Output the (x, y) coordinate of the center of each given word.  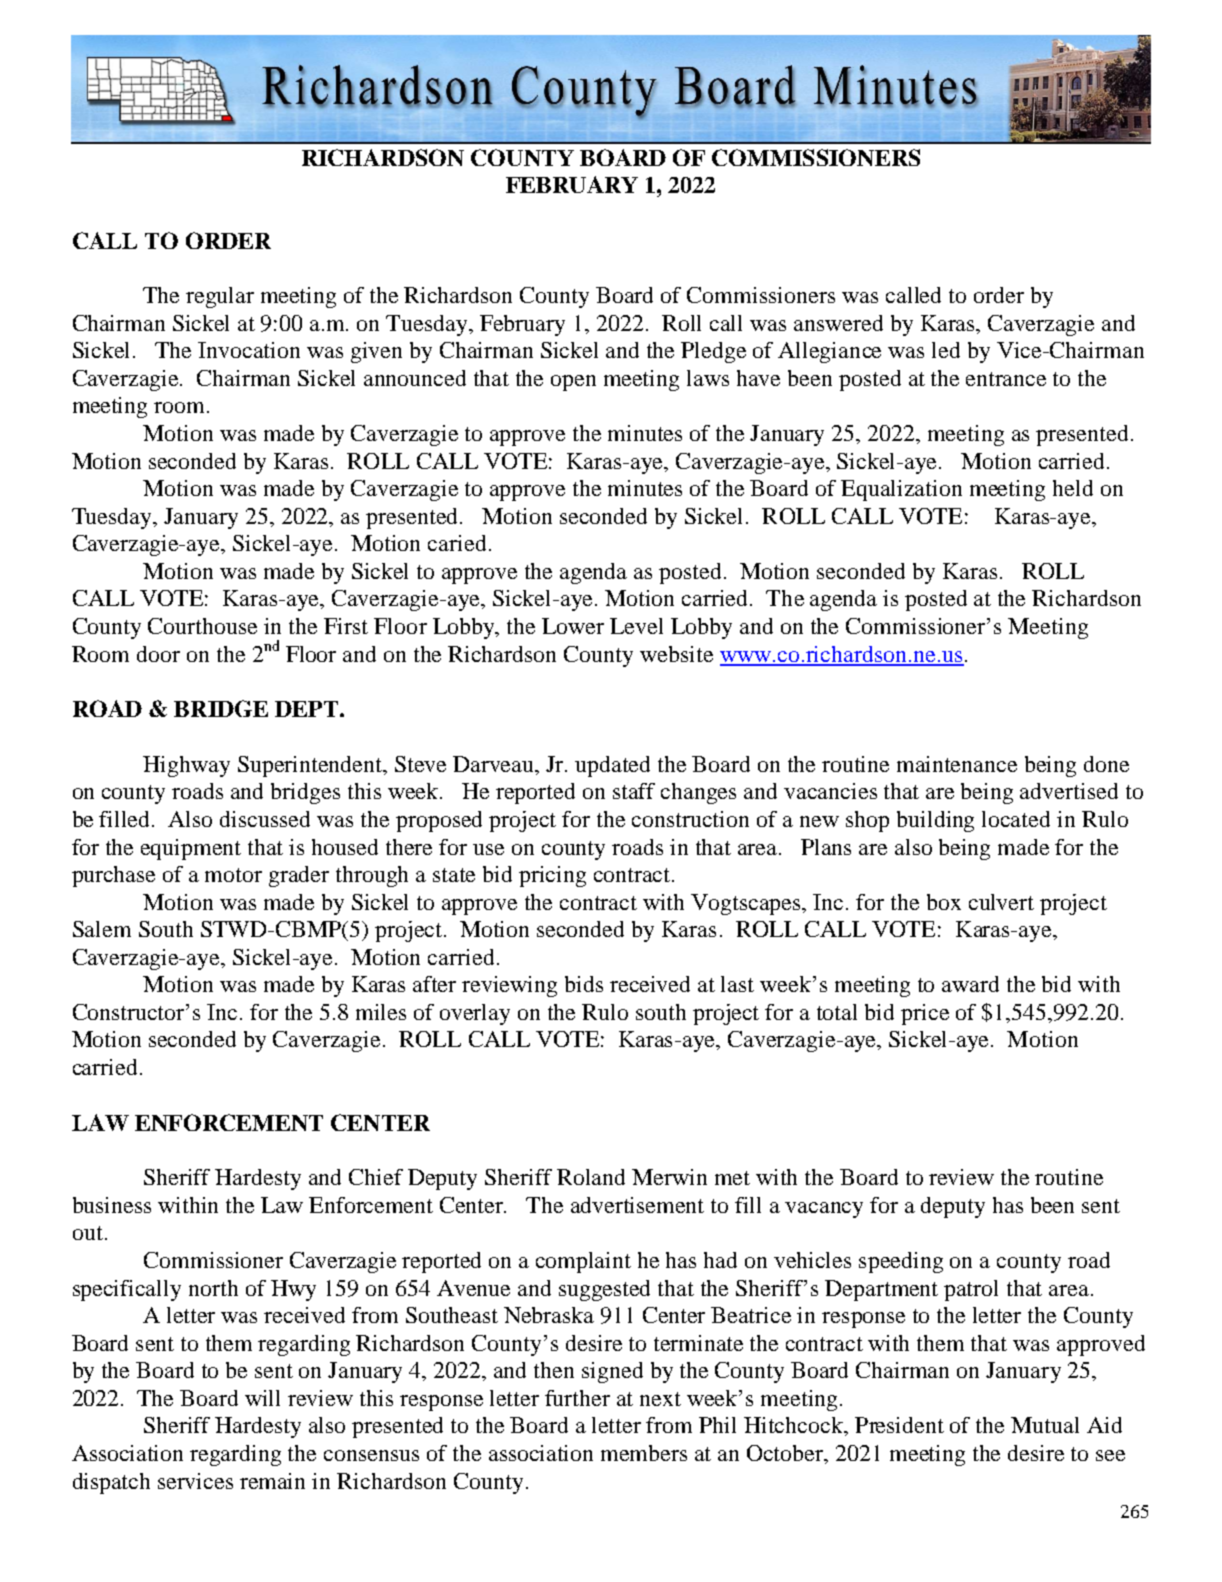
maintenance (957, 764)
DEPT (306, 709)
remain (272, 1481)
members (644, 1453)
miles (381, 1012)
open (573, 383)
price (925, 1014)
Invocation (249, 350)
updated (612, 766)
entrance (1006, 379)
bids (584, 984)
